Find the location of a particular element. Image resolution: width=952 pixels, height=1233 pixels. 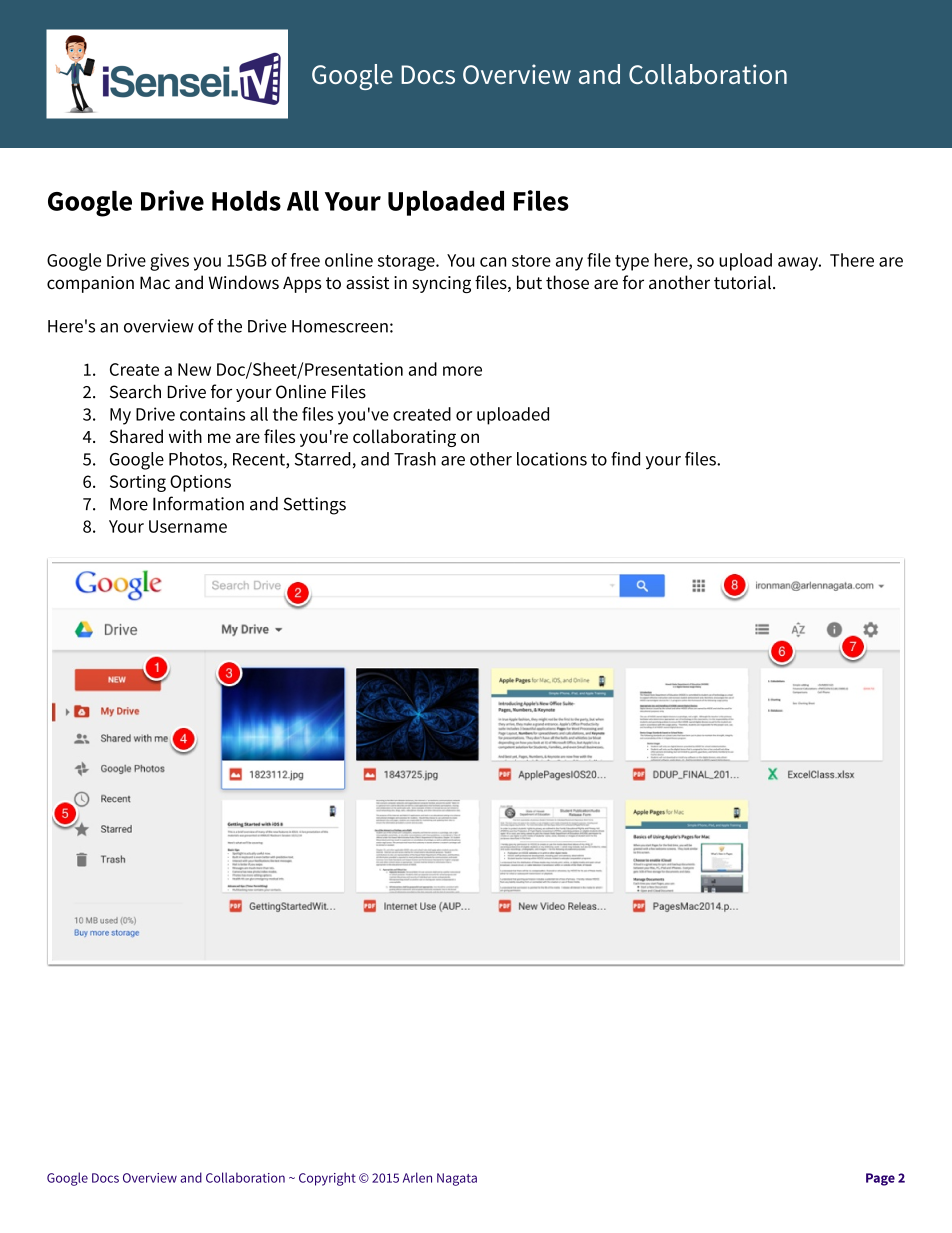

Nagata is located at coordinates (457, 1179).
